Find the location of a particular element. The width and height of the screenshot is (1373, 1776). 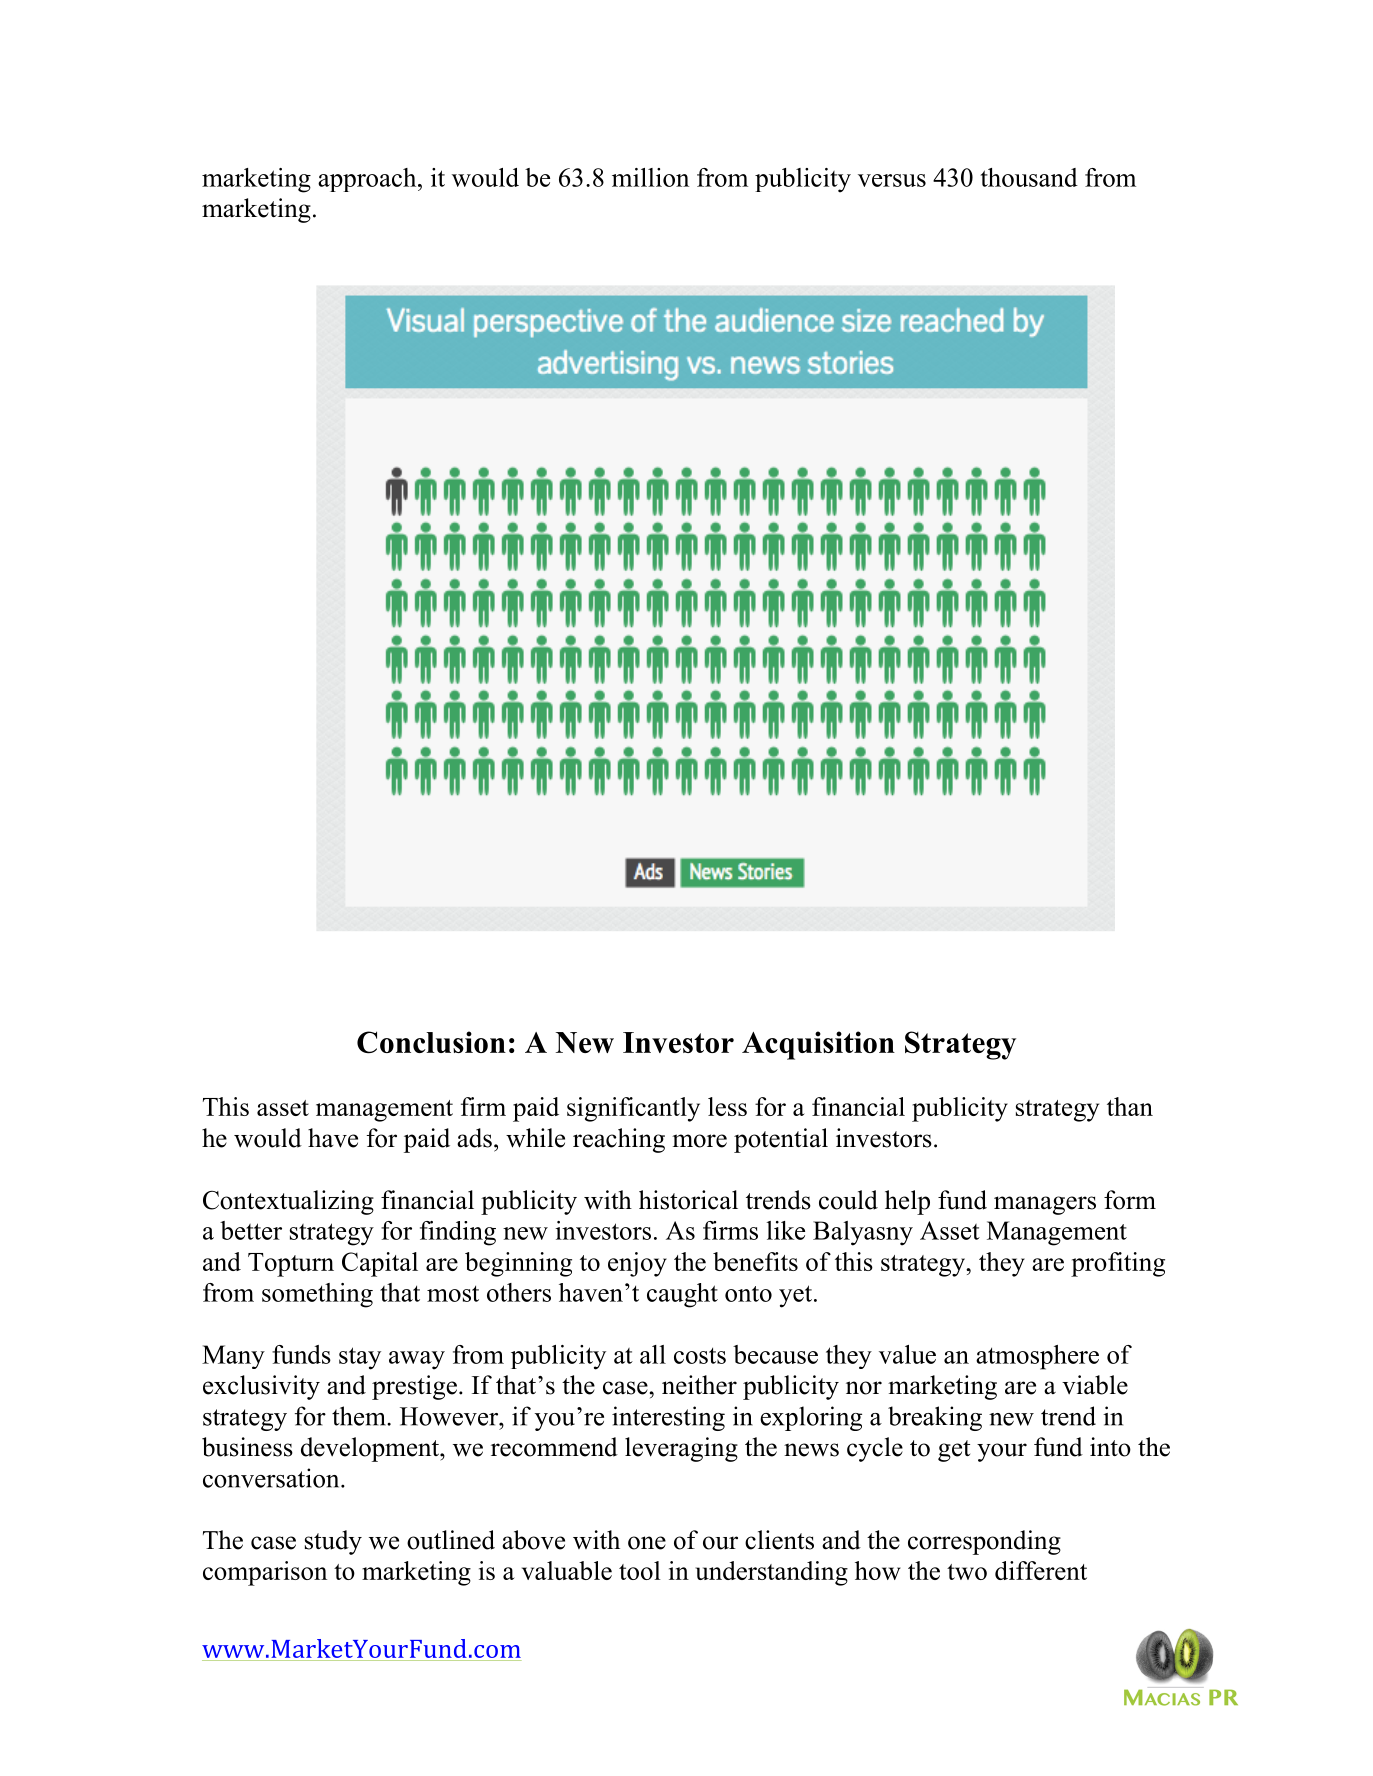

corresponding is located at coordinates (984, 1542).
